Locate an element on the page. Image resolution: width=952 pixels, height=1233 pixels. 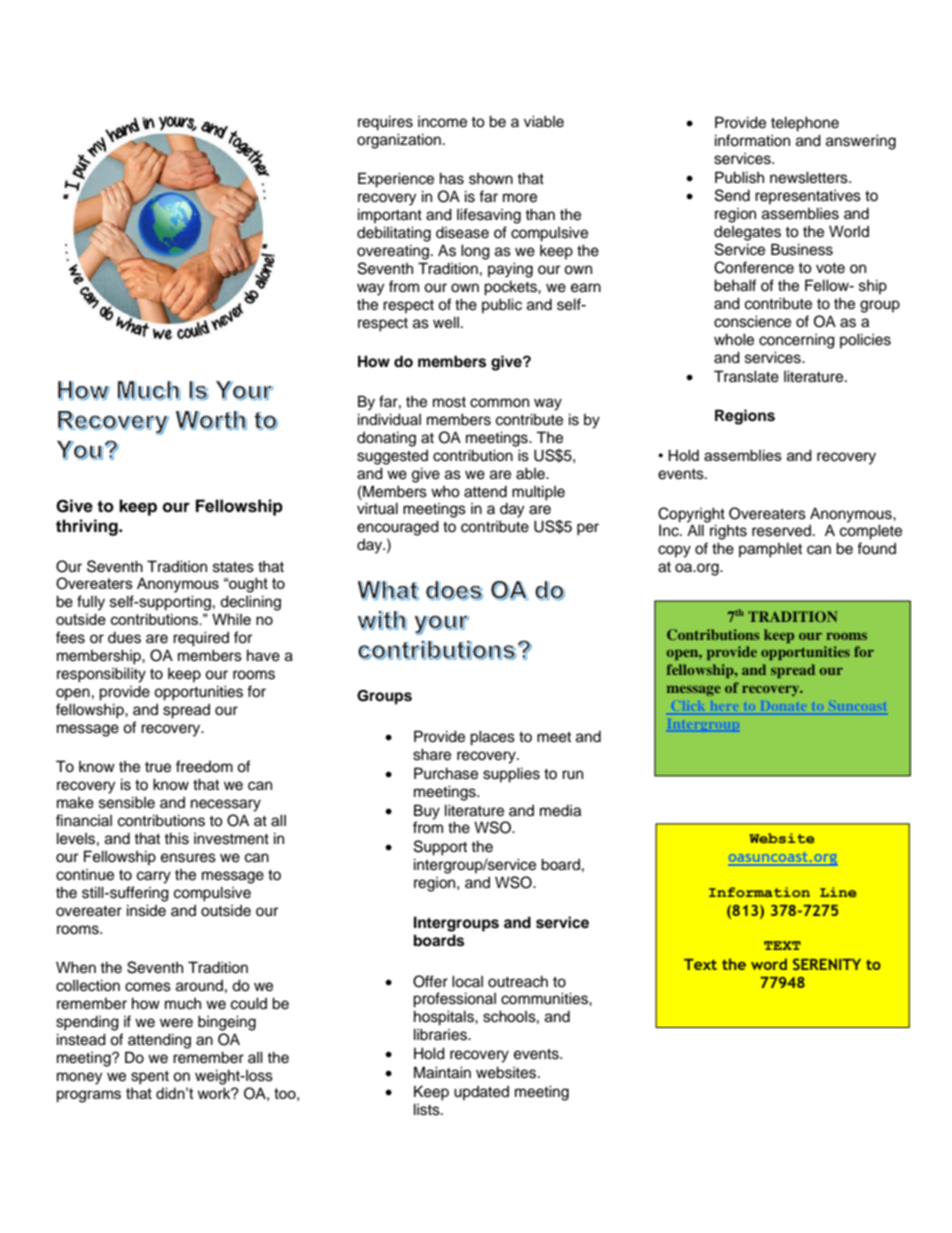
encouraged is located at coordinates (398, 528).
